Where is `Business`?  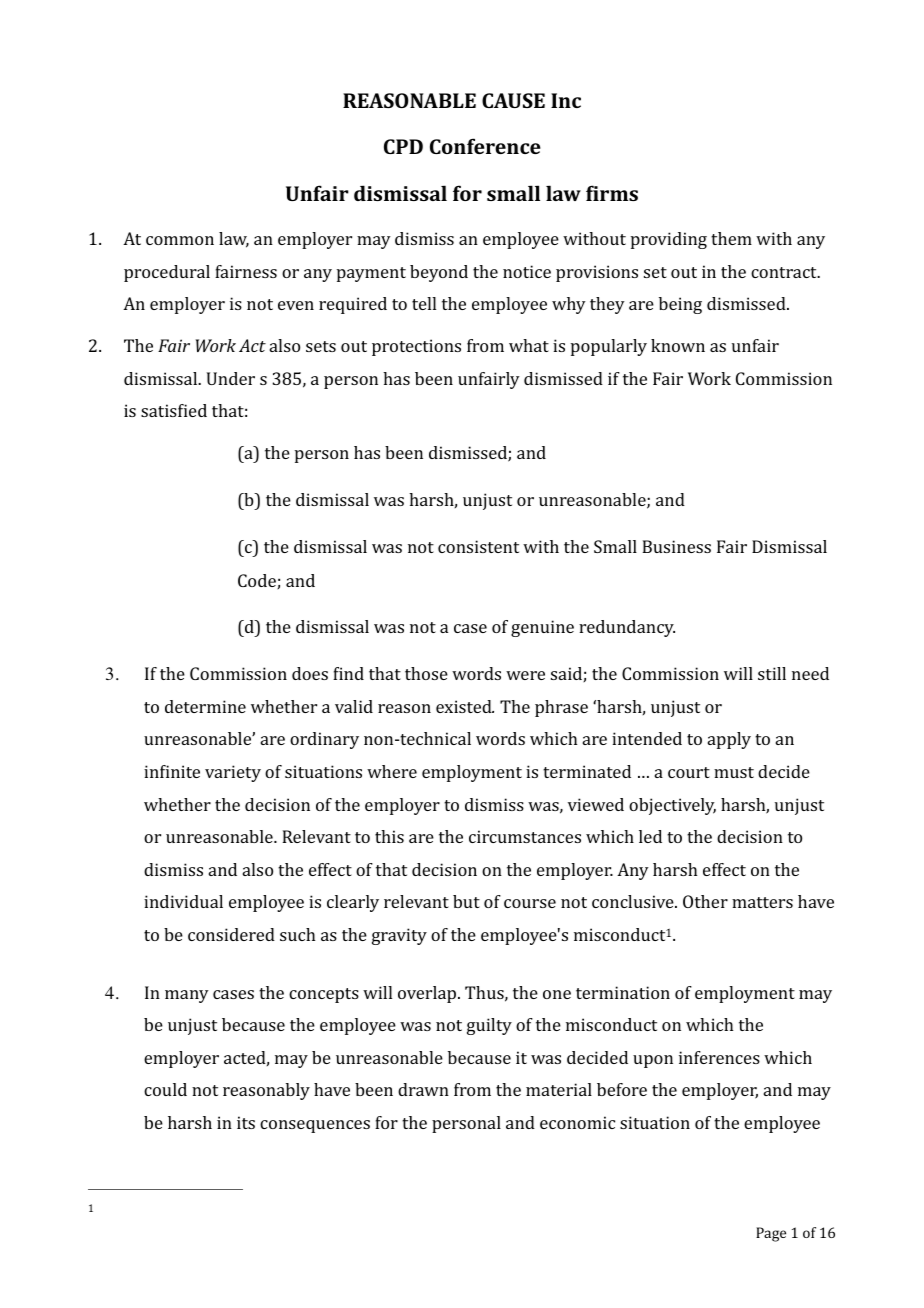
Business is located at coordinates (676, 546).
